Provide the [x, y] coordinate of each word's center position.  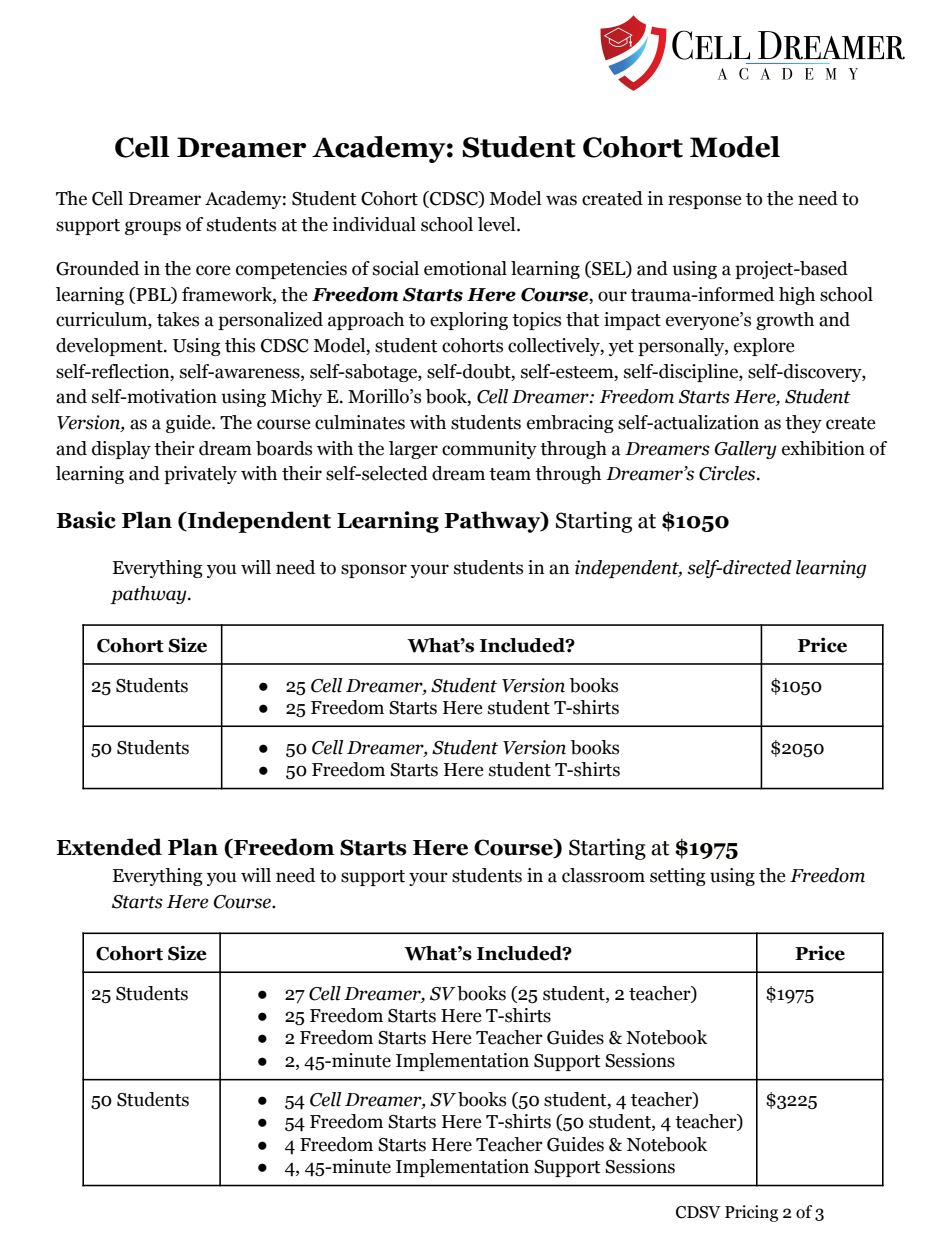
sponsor [374, 571]
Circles [728, 473]
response [705, 202]
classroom [603, 875]
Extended [109, 847]
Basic [86, 520]
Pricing [751, 1213]
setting [678, 877]
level [498, 224]
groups [153, 228]
